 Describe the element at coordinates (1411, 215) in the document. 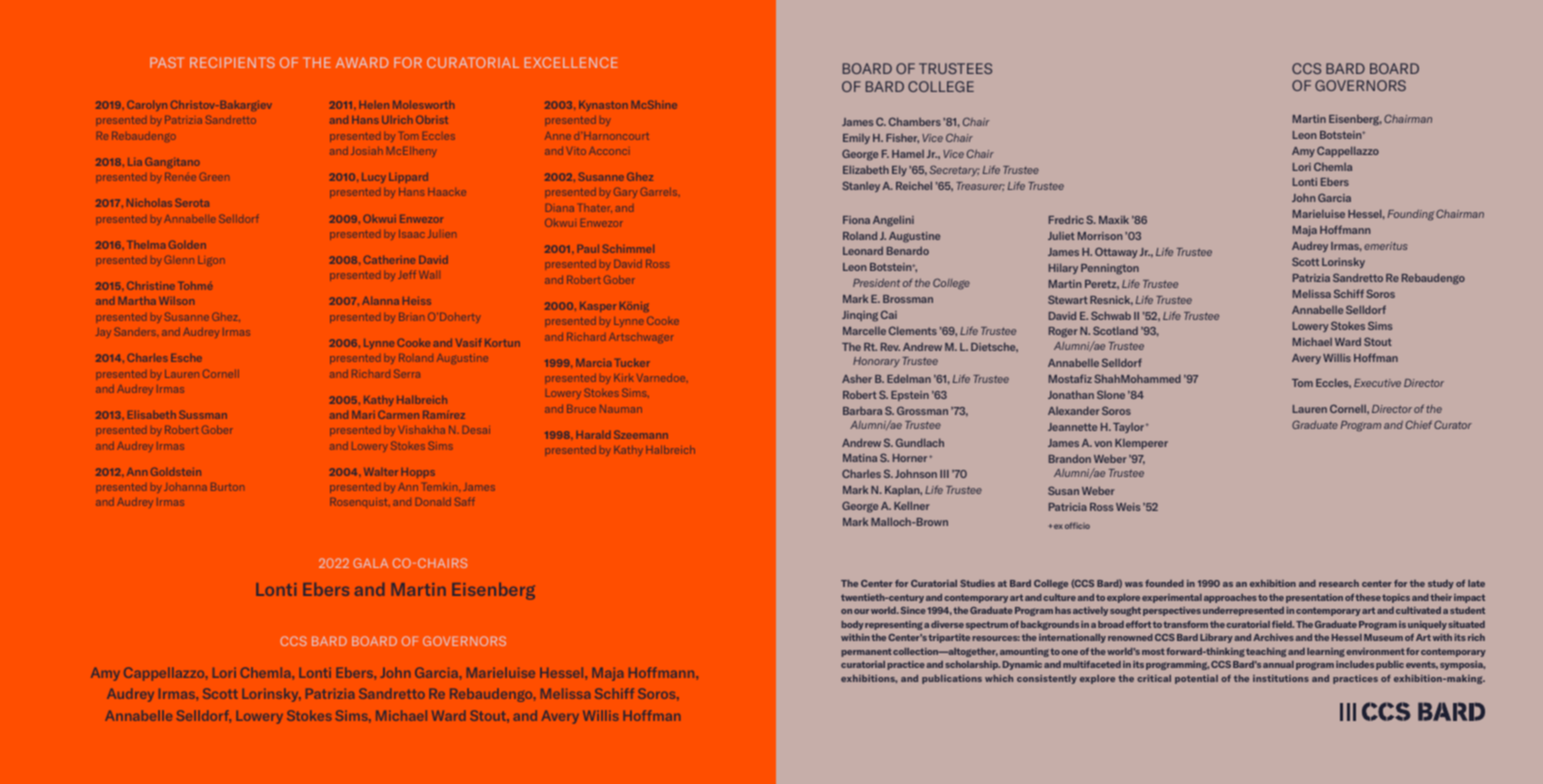

I see `Founding` at that location.
